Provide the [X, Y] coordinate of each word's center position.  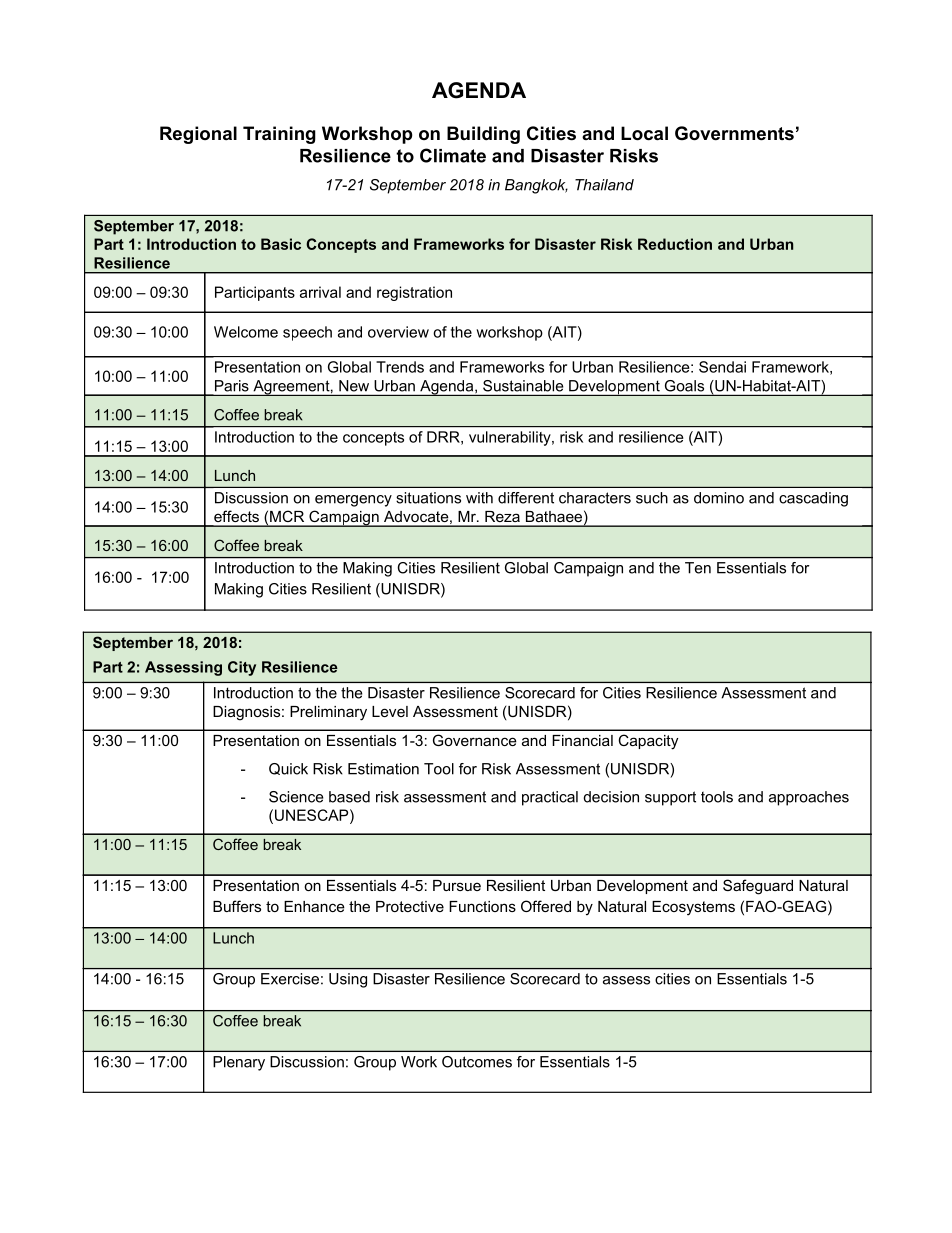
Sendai [722, 367]
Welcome [246, 332]
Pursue [457, 885]
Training [279, 135]
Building [483, 135]
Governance [475, 740]
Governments [734, 133]
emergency [353, 501]
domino [719, 498]
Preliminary [328, 713]
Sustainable [523, 386]
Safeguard [758, 887]
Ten [698, 568]
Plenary [239, 1063]
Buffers [237, 906]
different [526, 498]
